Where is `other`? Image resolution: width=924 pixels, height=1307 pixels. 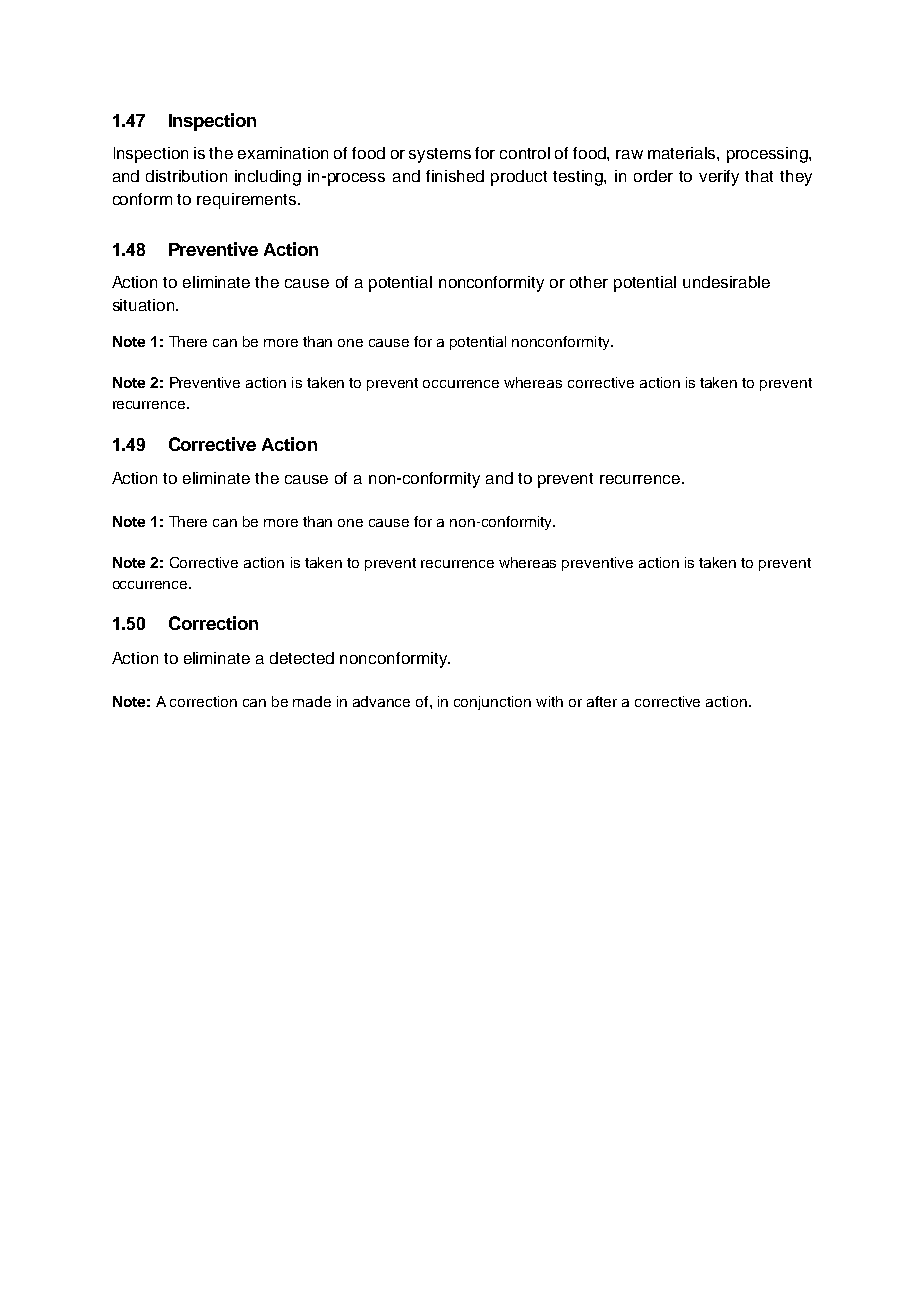 other is located at coordinates (589, 282).
